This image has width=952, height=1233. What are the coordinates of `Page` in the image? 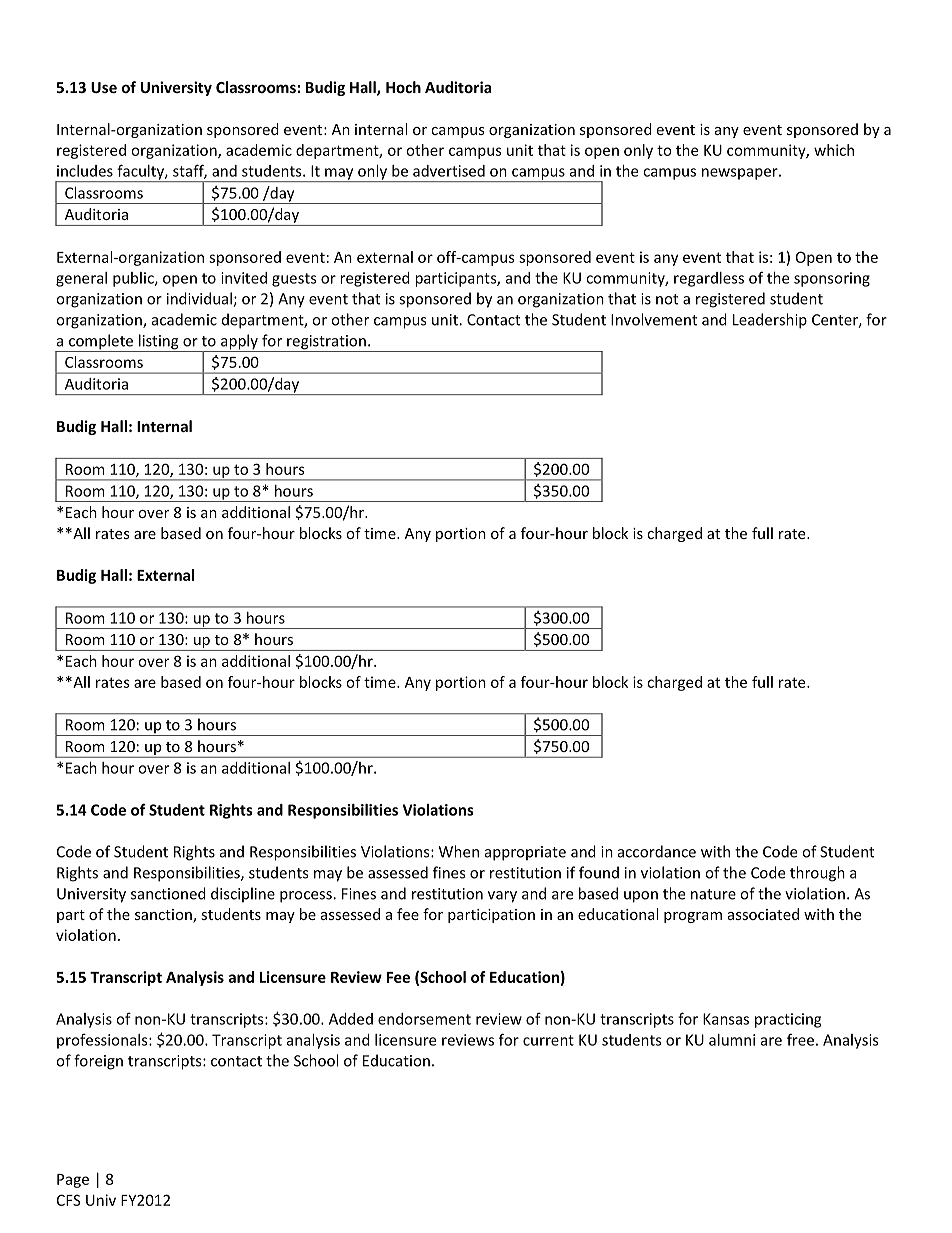 It's located at (73, 1181).
